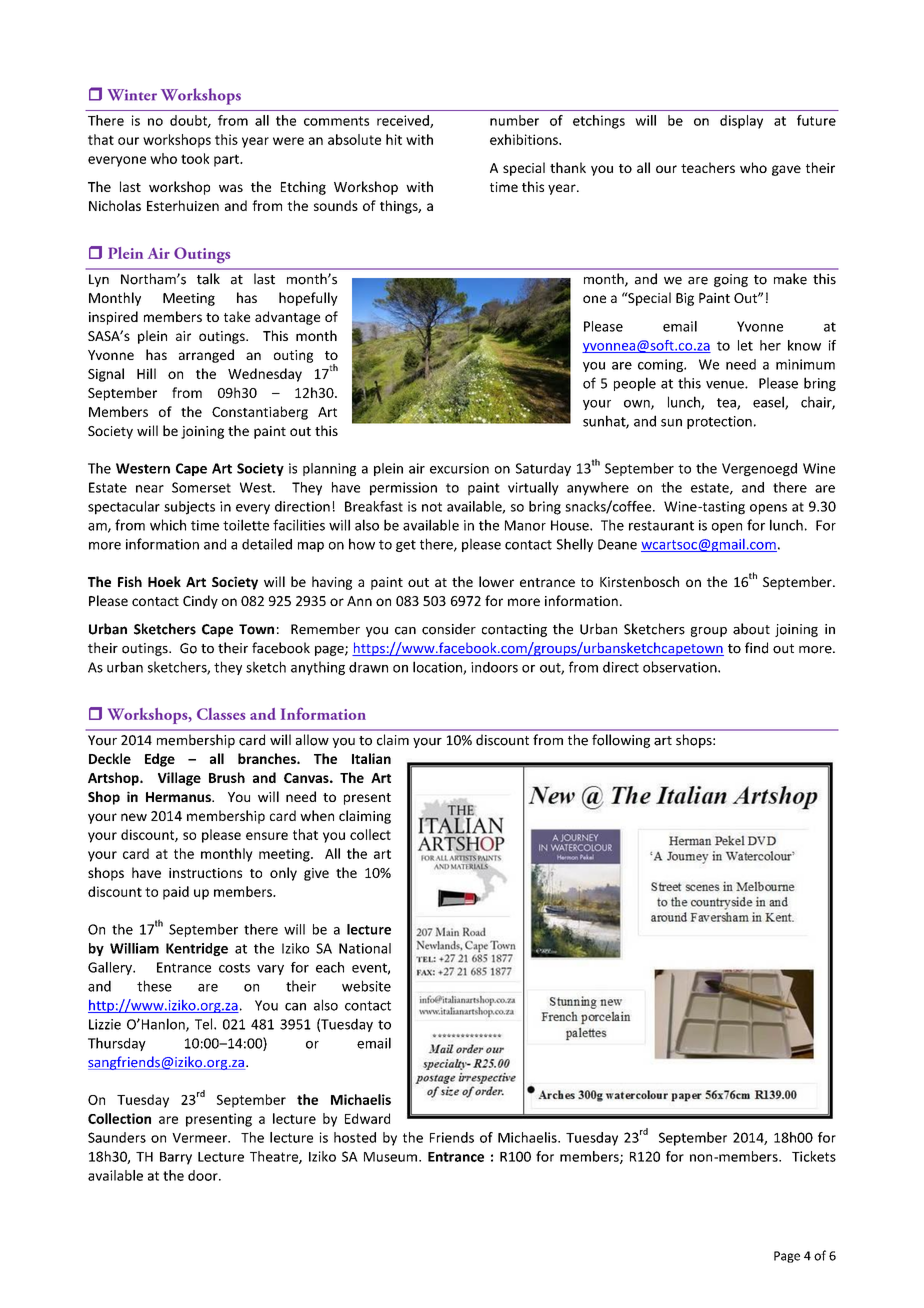 This page has height=1308, width=924. I want to click on protection, so click(719, 422).
